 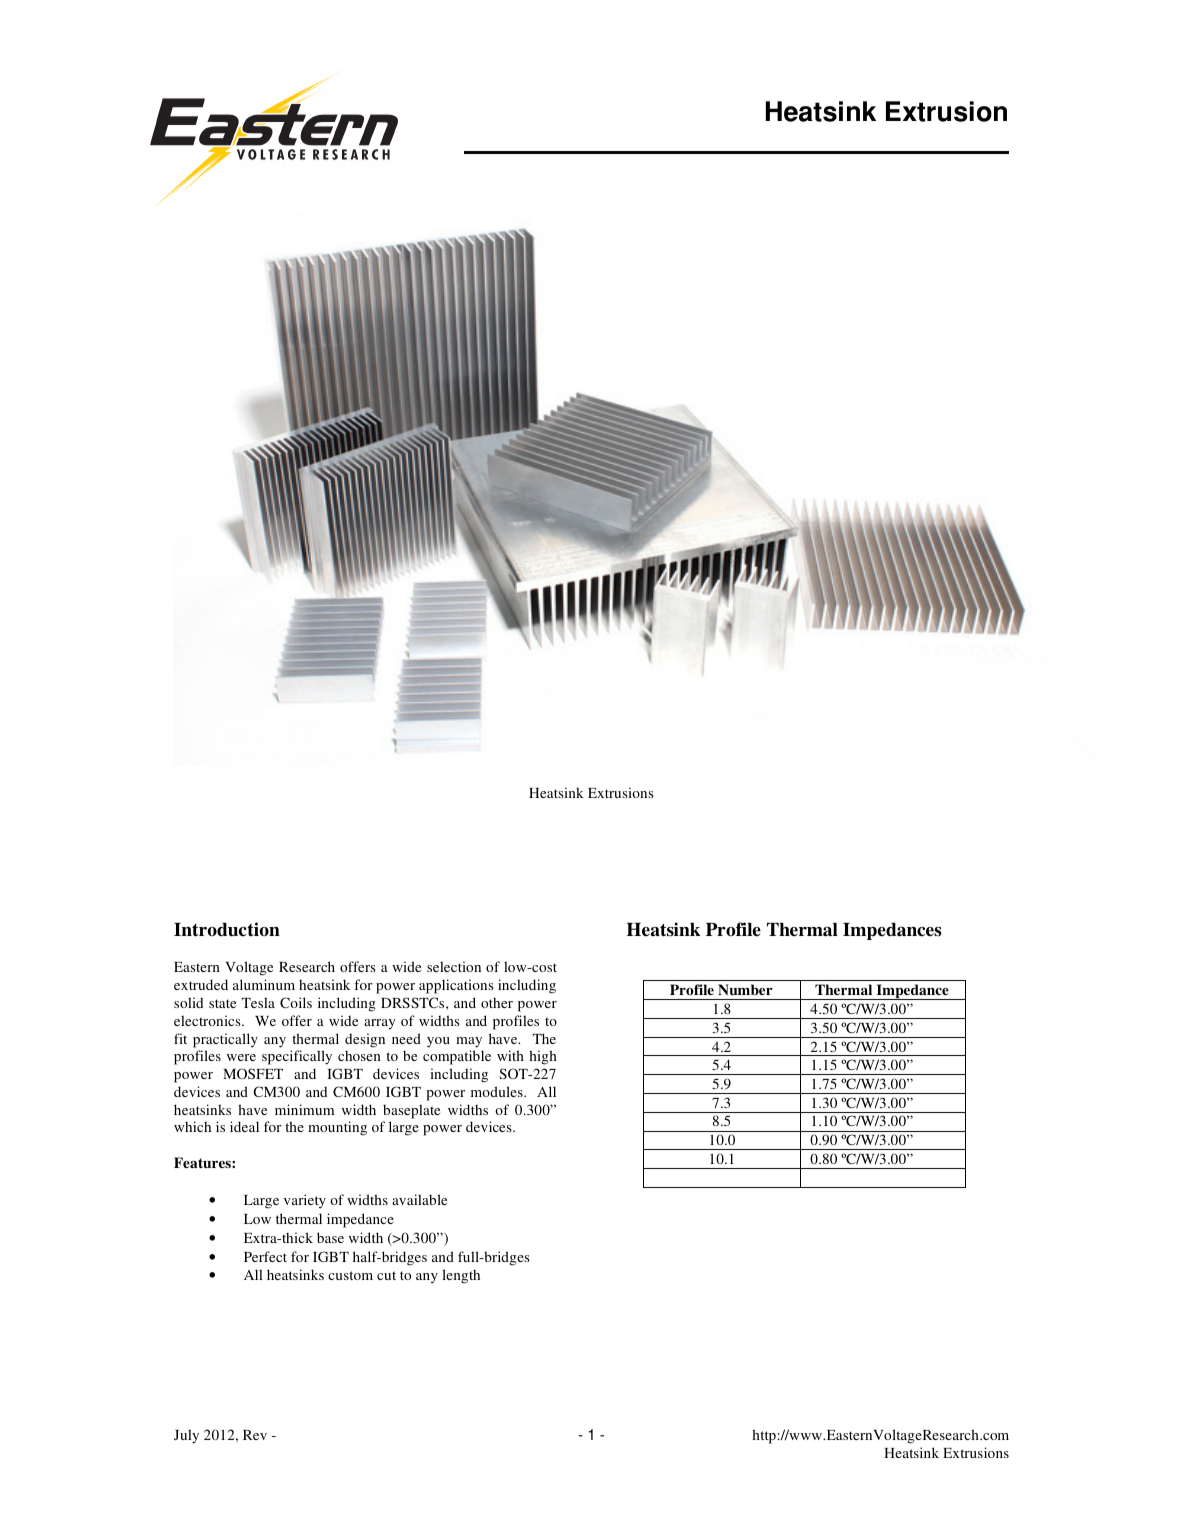 I want to click on cut, so click(x=386, y=1275).
